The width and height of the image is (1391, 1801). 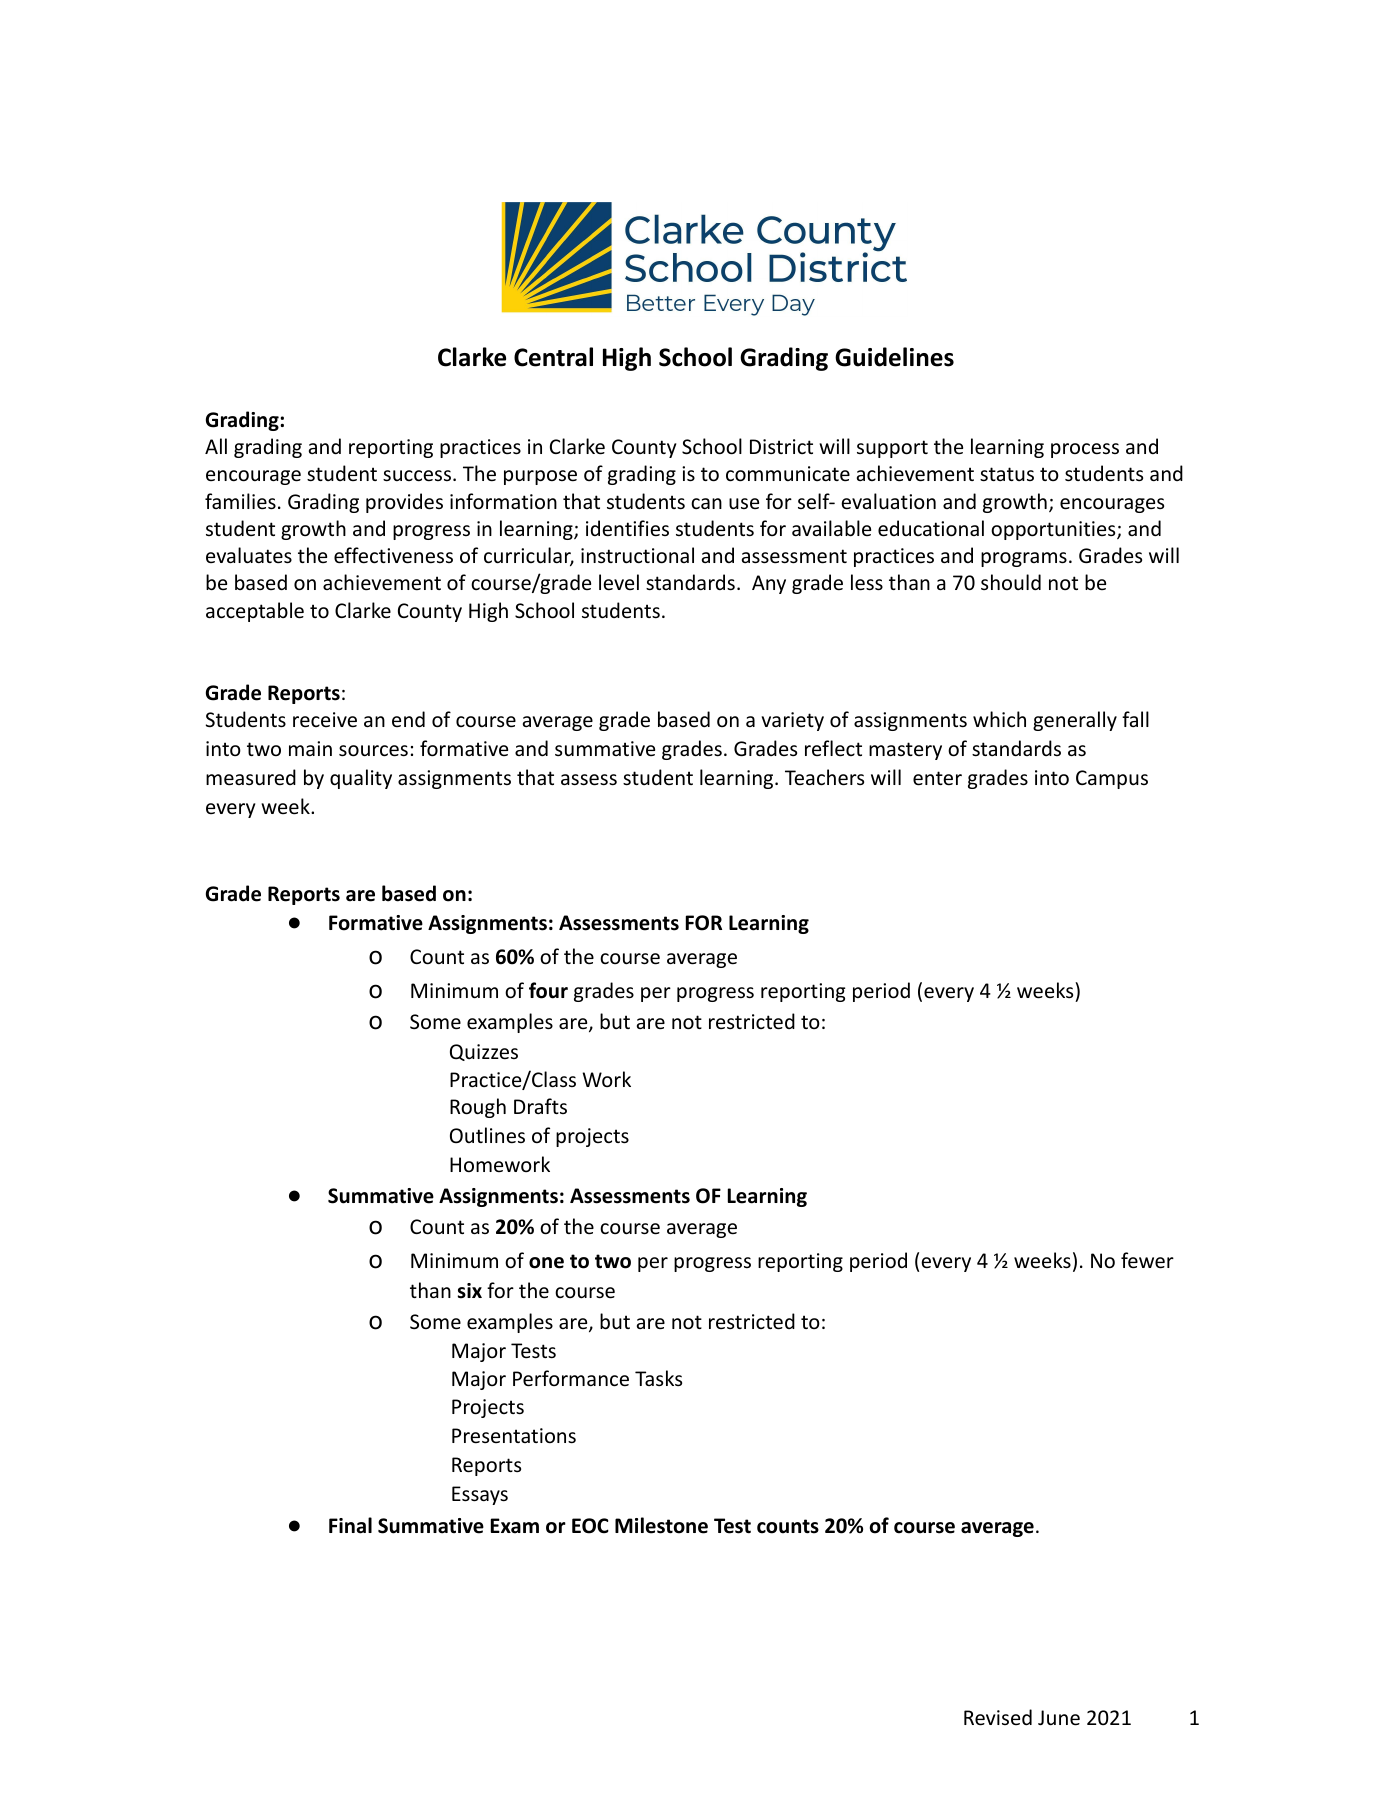 What do you see at coordinates (781, 446) in the image?
I see `District` at bounding box center [781, 446].
